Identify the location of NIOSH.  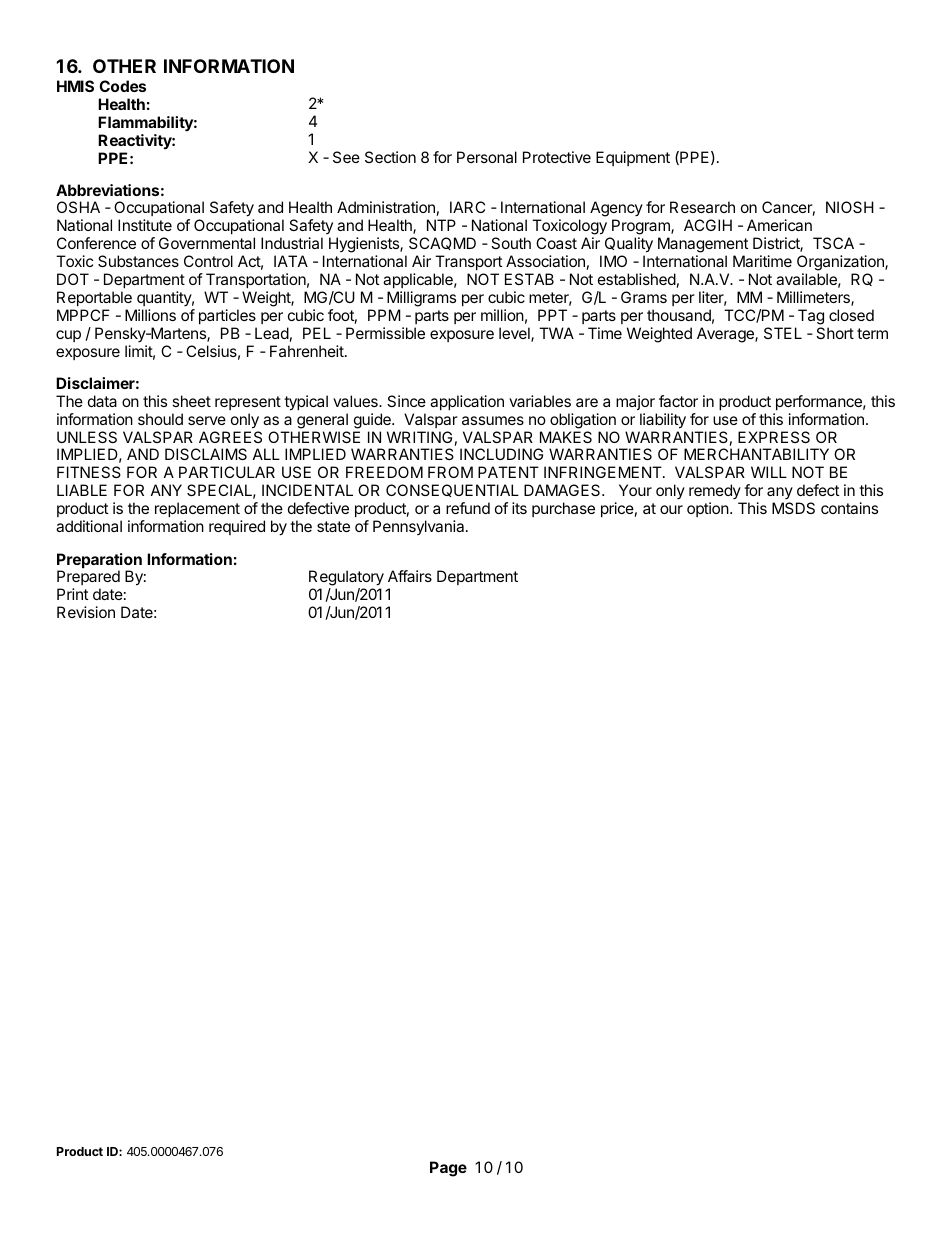
(850, 207).
